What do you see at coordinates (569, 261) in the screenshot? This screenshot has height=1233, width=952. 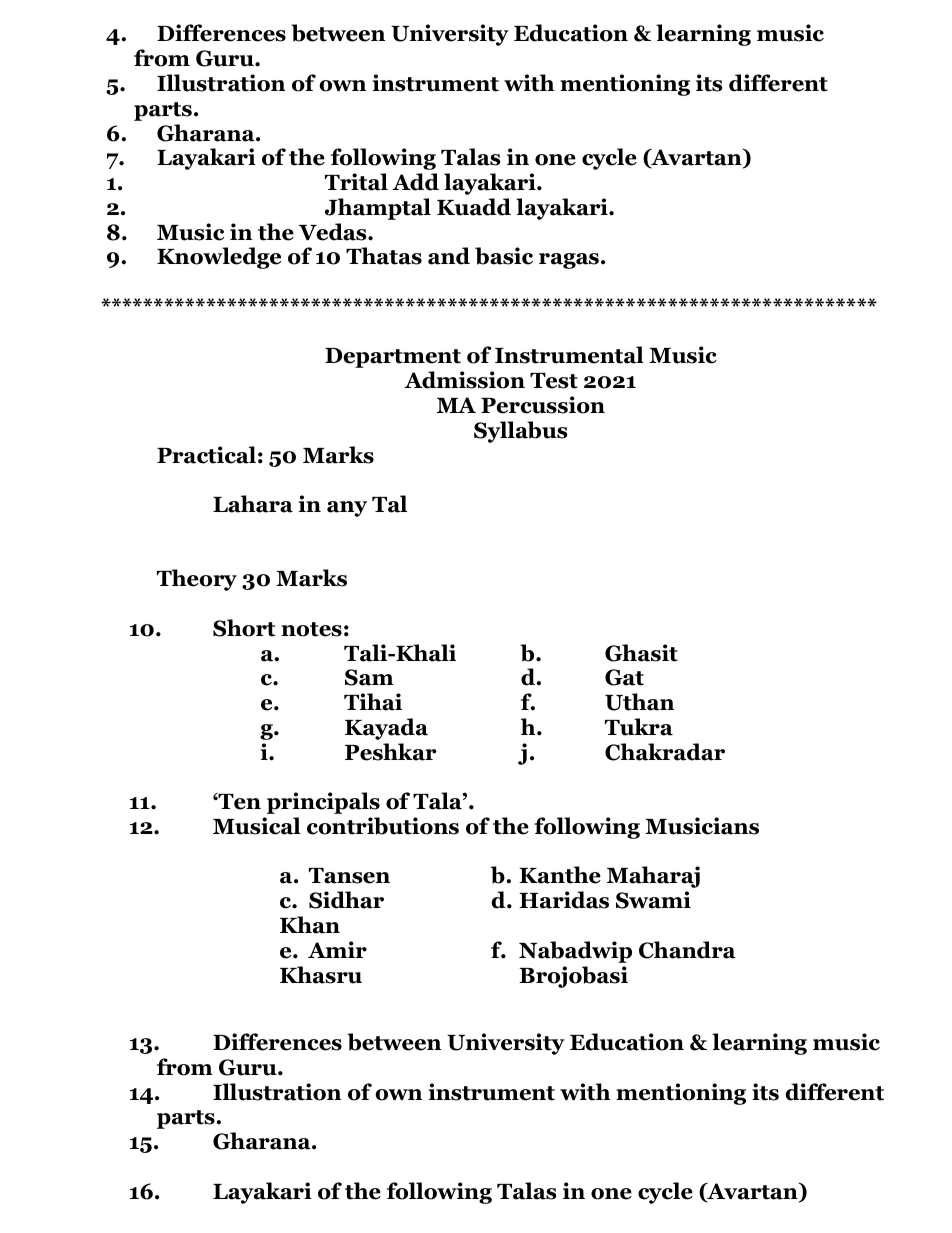 I see `ragas` at bounding box center [569, 261].
